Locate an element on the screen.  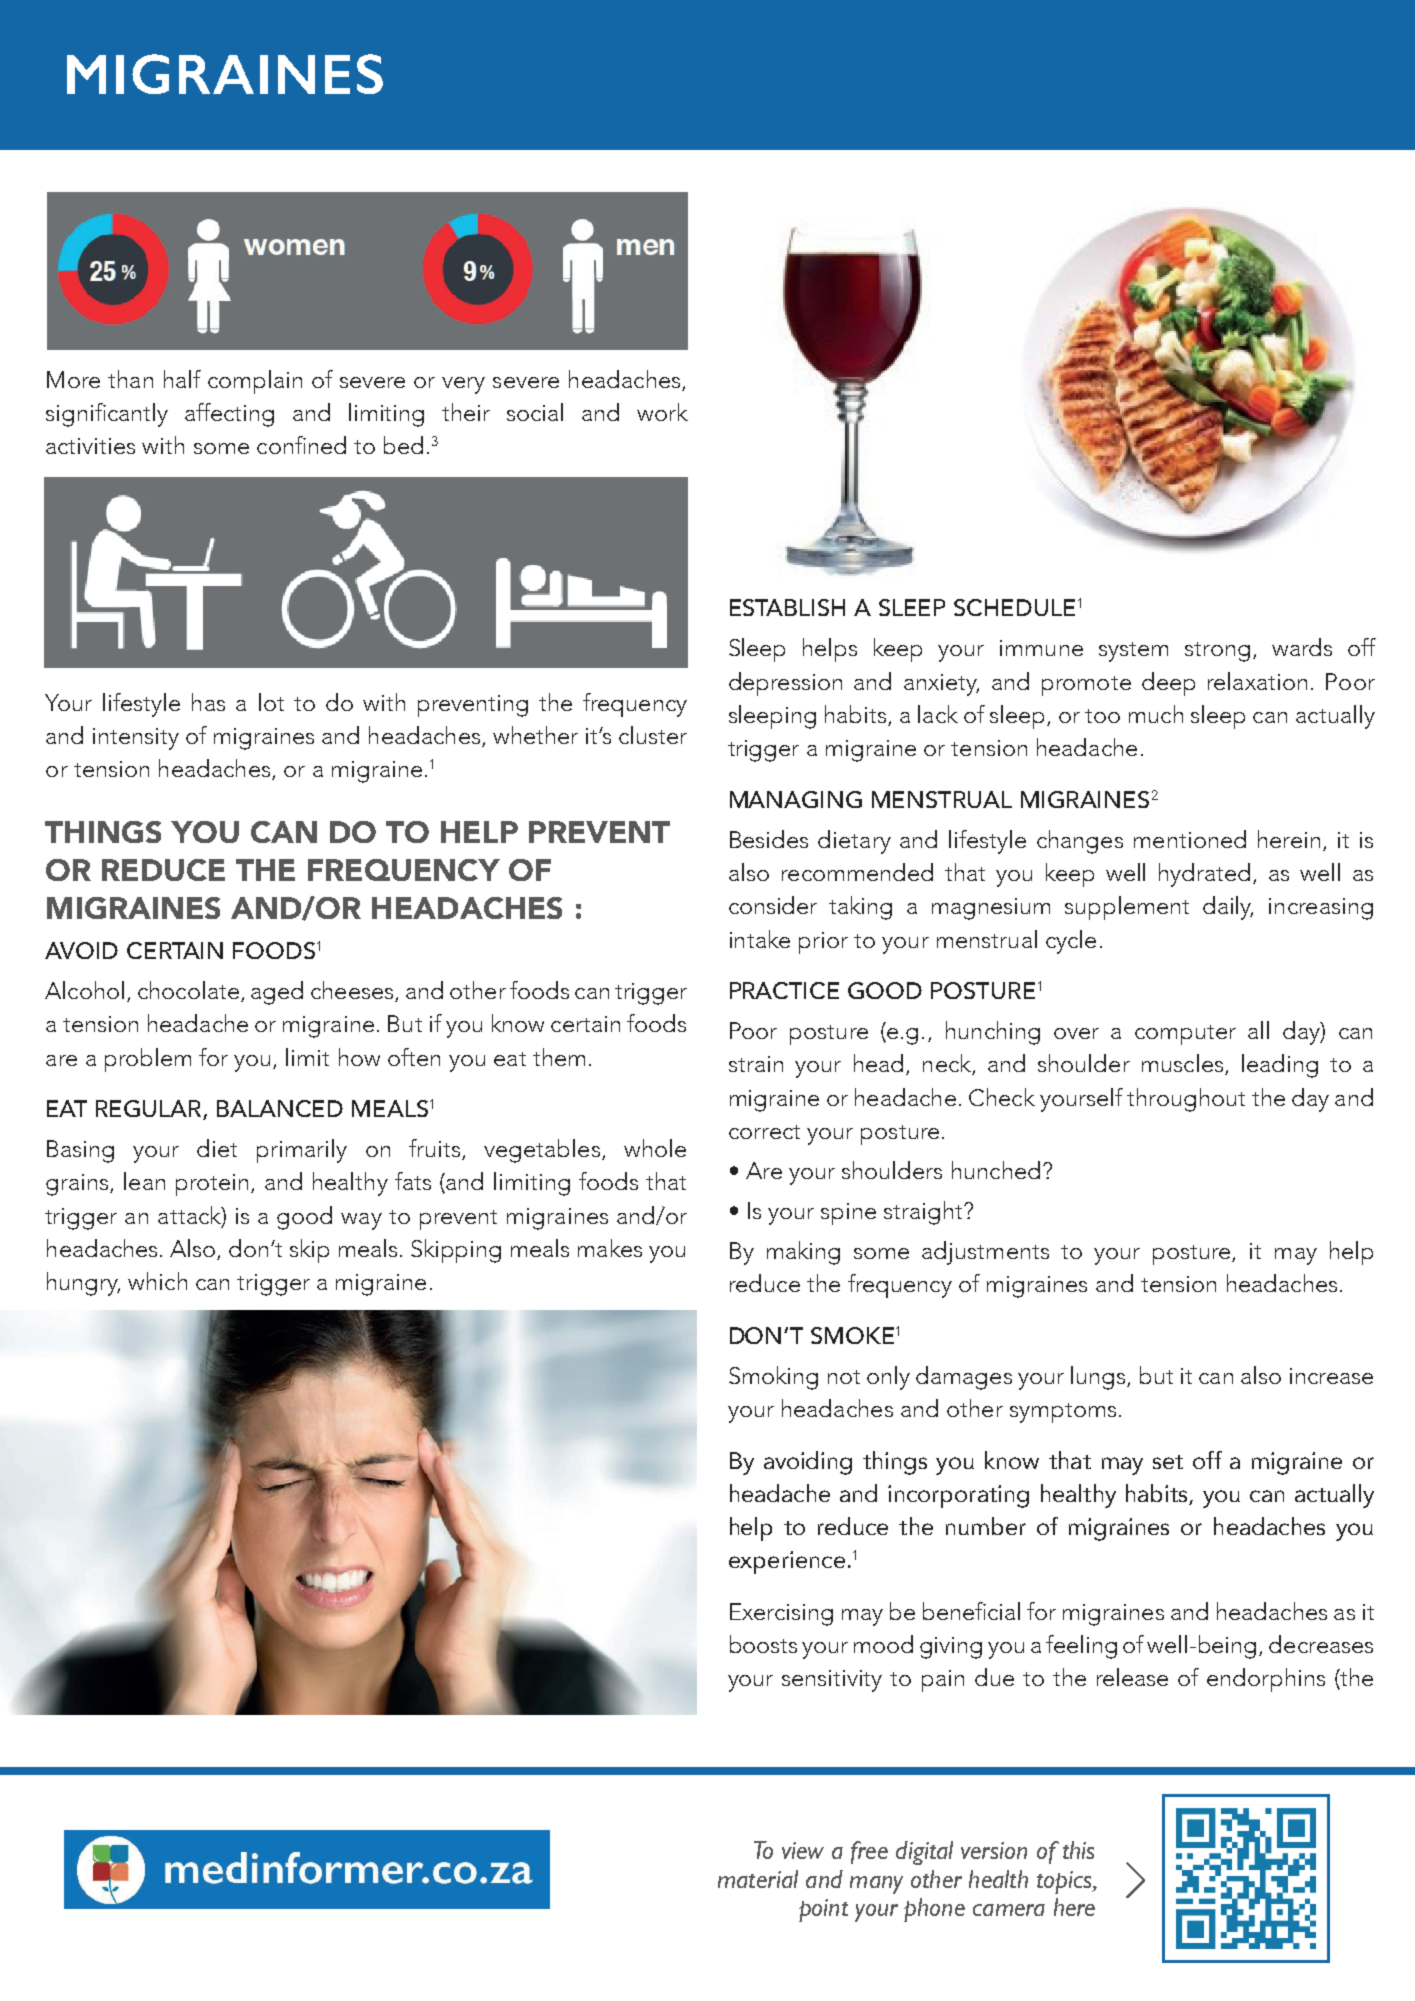
chocolate is located at coordinates (188, 990).
